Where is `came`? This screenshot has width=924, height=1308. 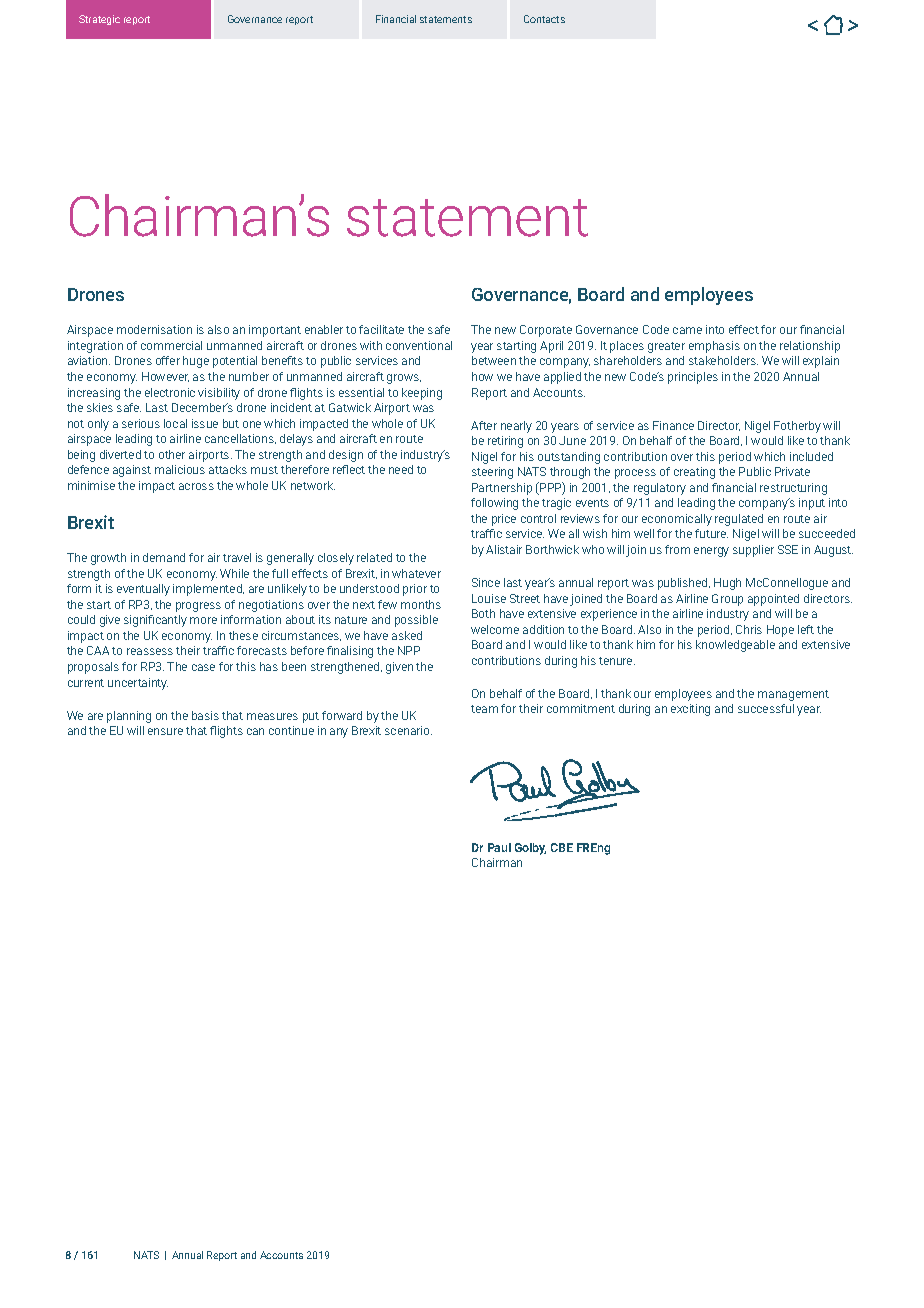 came is located at coordinates (687, 330).
